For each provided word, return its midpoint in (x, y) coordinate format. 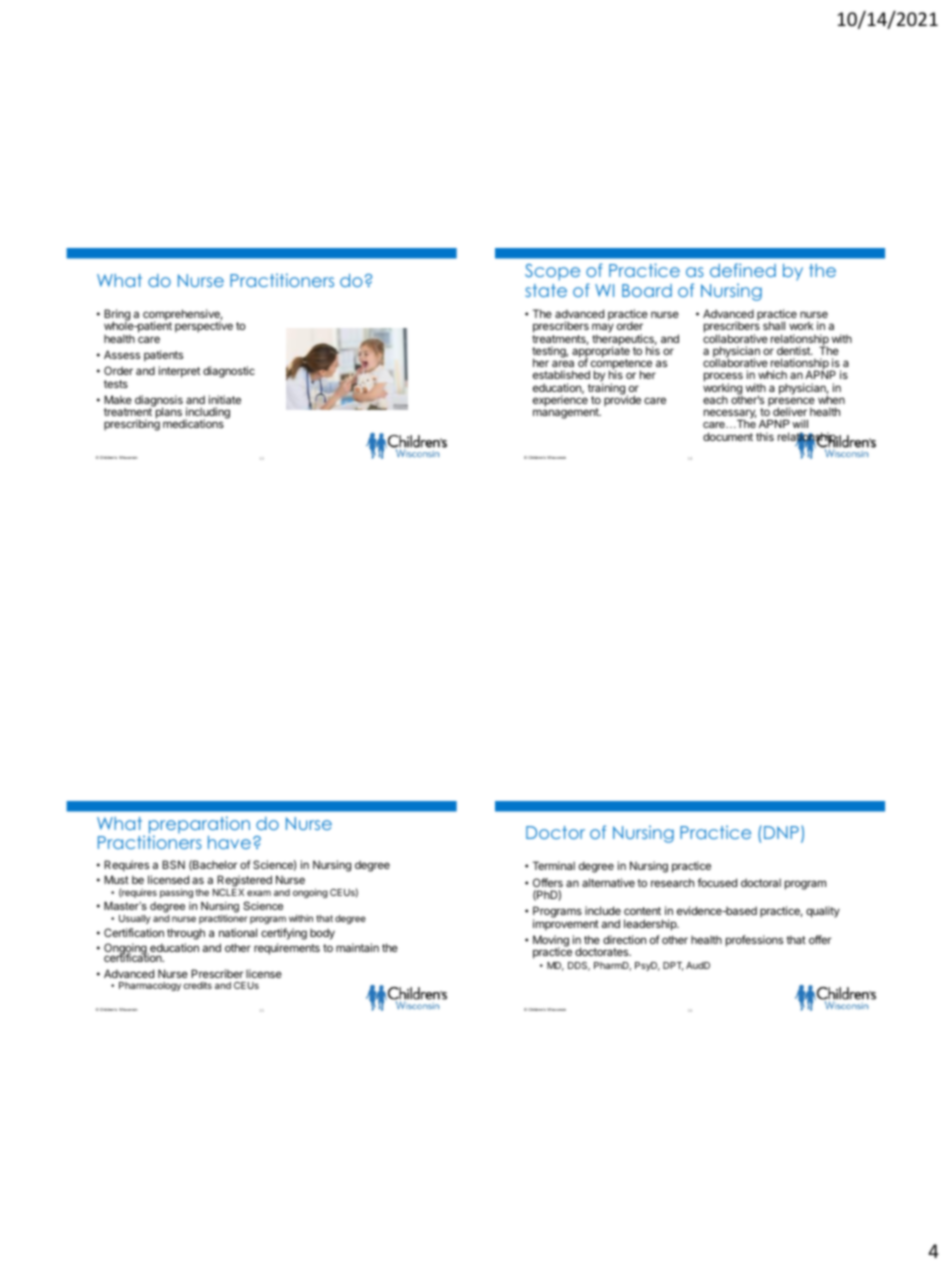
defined (743, 270)
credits (197, 985)
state (546, 290)
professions (754, 941)
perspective (204, 327)
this (765, 436)
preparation (199, 826)
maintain (357, 947)
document (728, 436)
